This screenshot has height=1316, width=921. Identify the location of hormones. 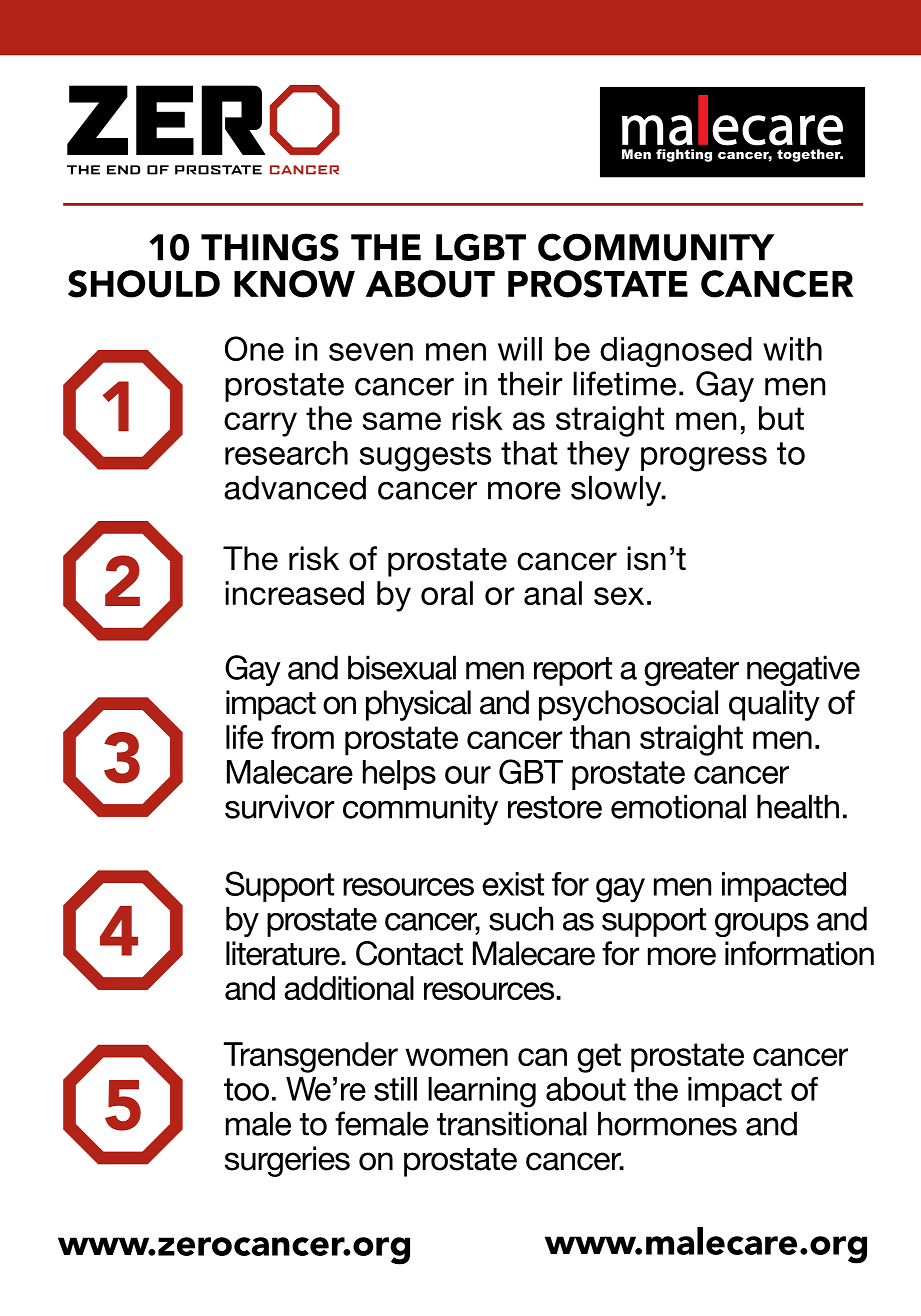
(667, 1123).
